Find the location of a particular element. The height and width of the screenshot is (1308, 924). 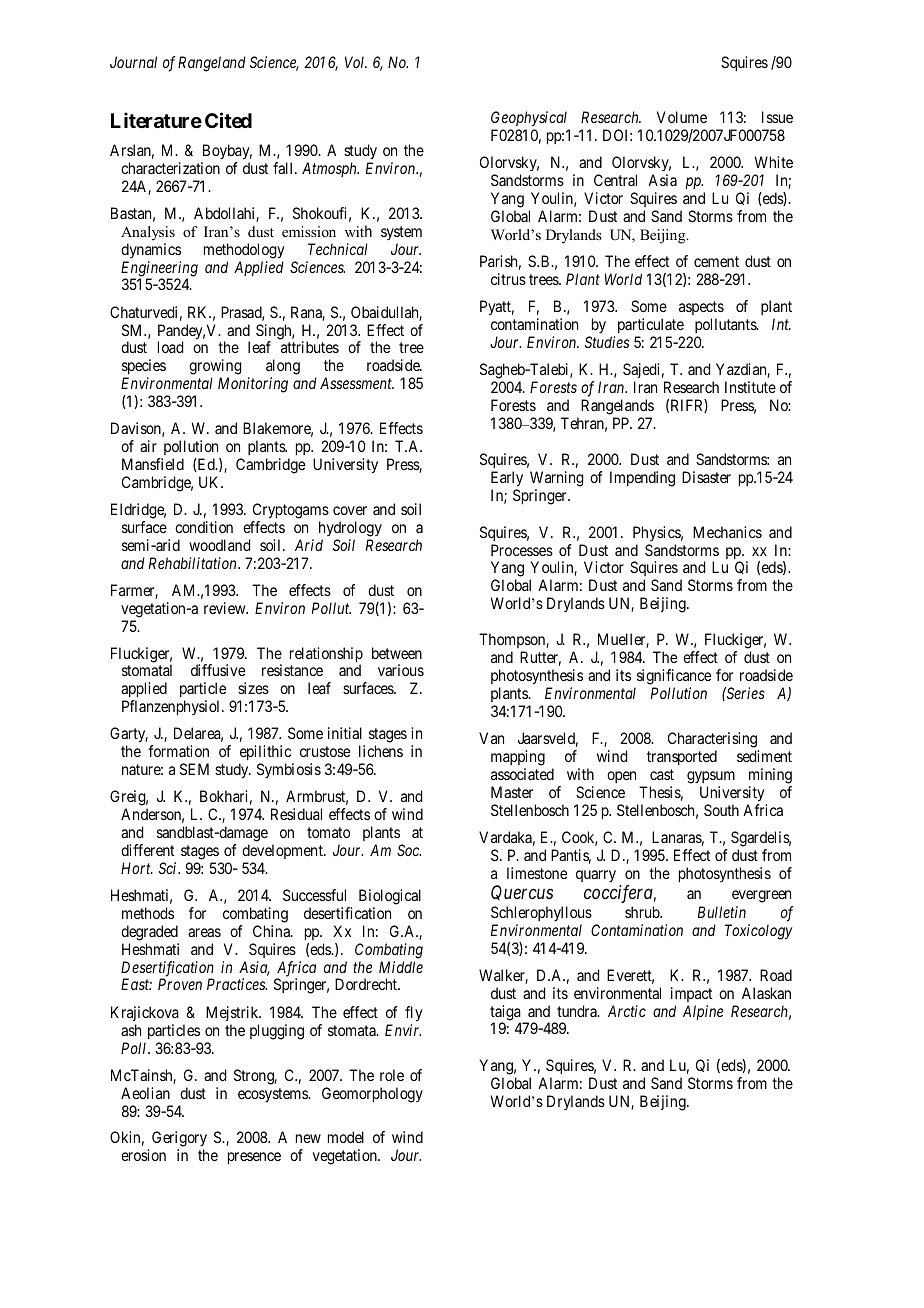

Geophysical is located at coordinates (530, 120).
